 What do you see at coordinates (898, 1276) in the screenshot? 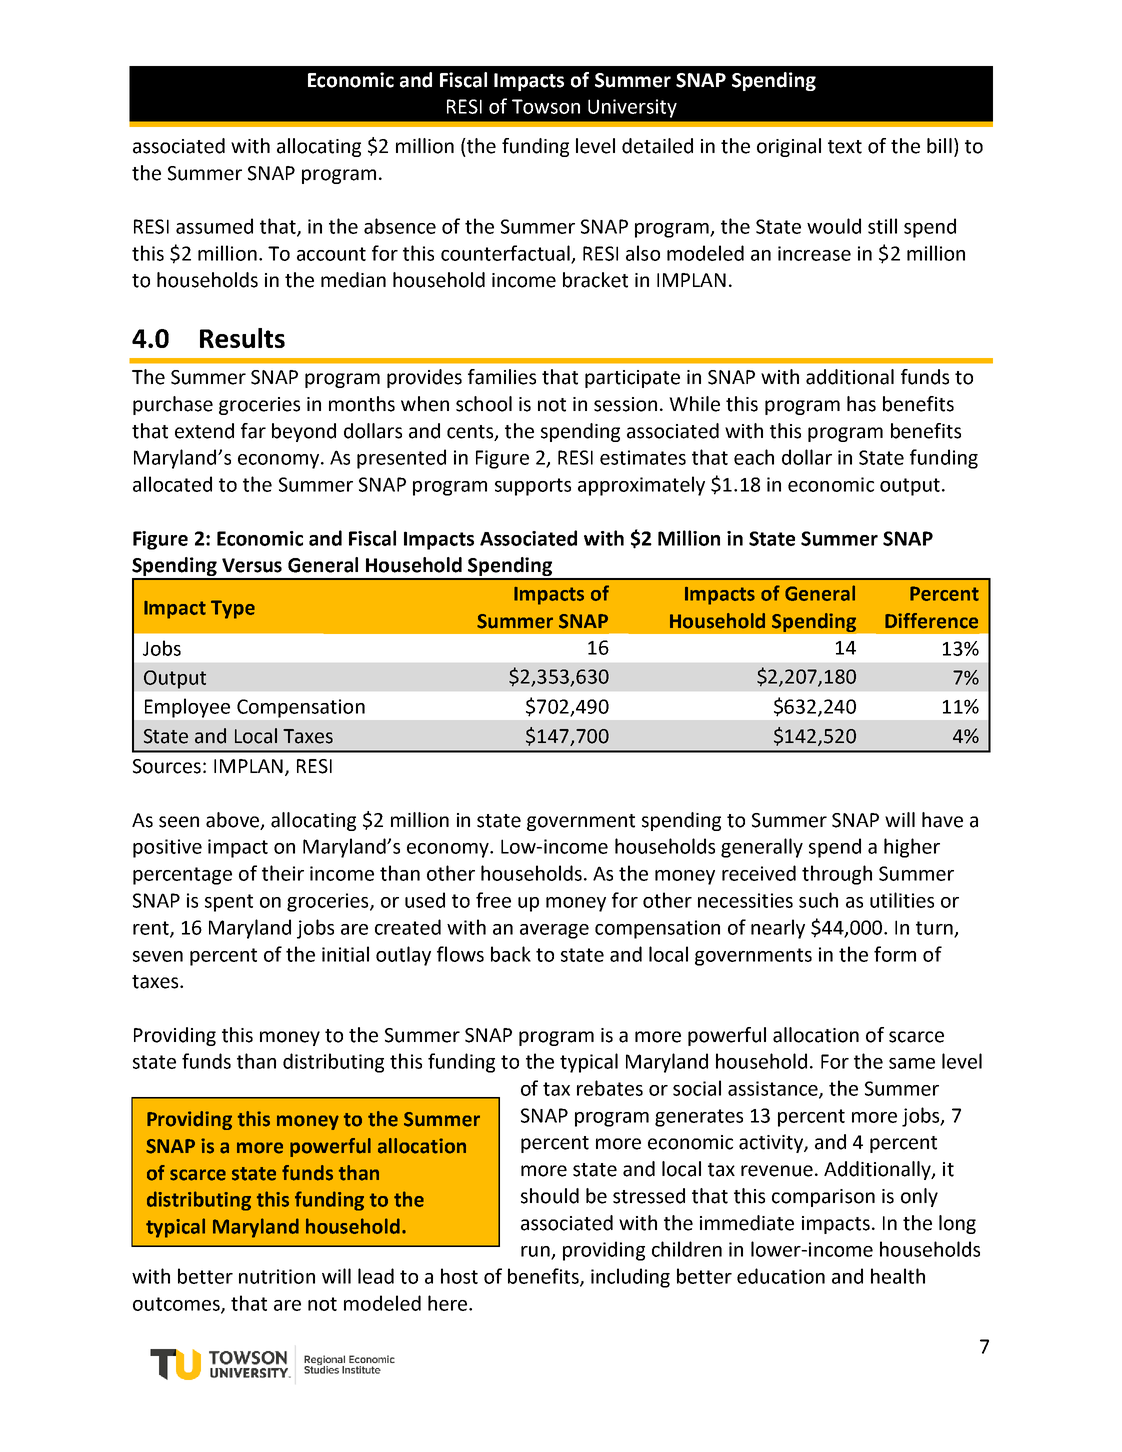
I see `health` at bounding box center [898, 1276].
